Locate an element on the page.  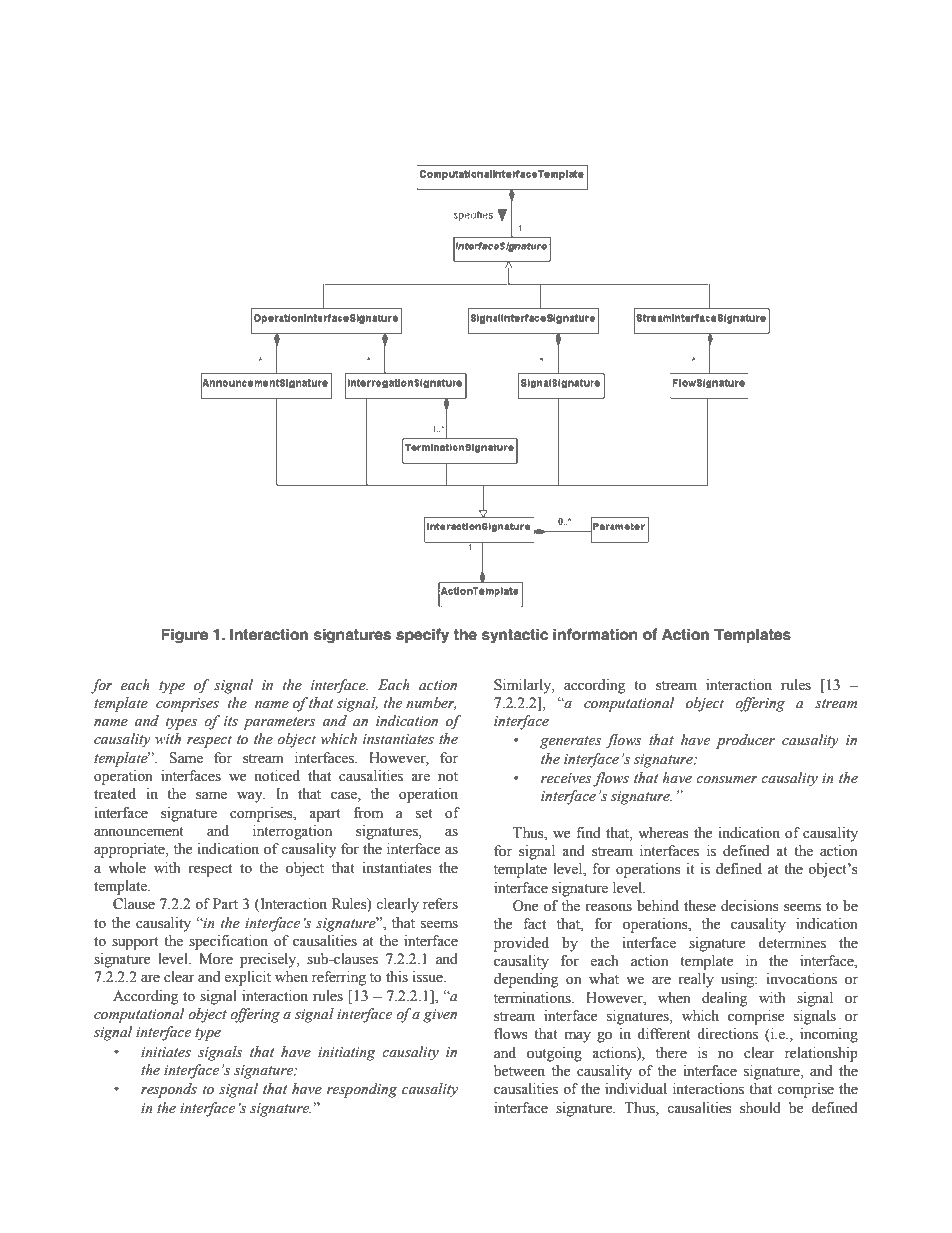
producer is located at coordinates (745, 741).
